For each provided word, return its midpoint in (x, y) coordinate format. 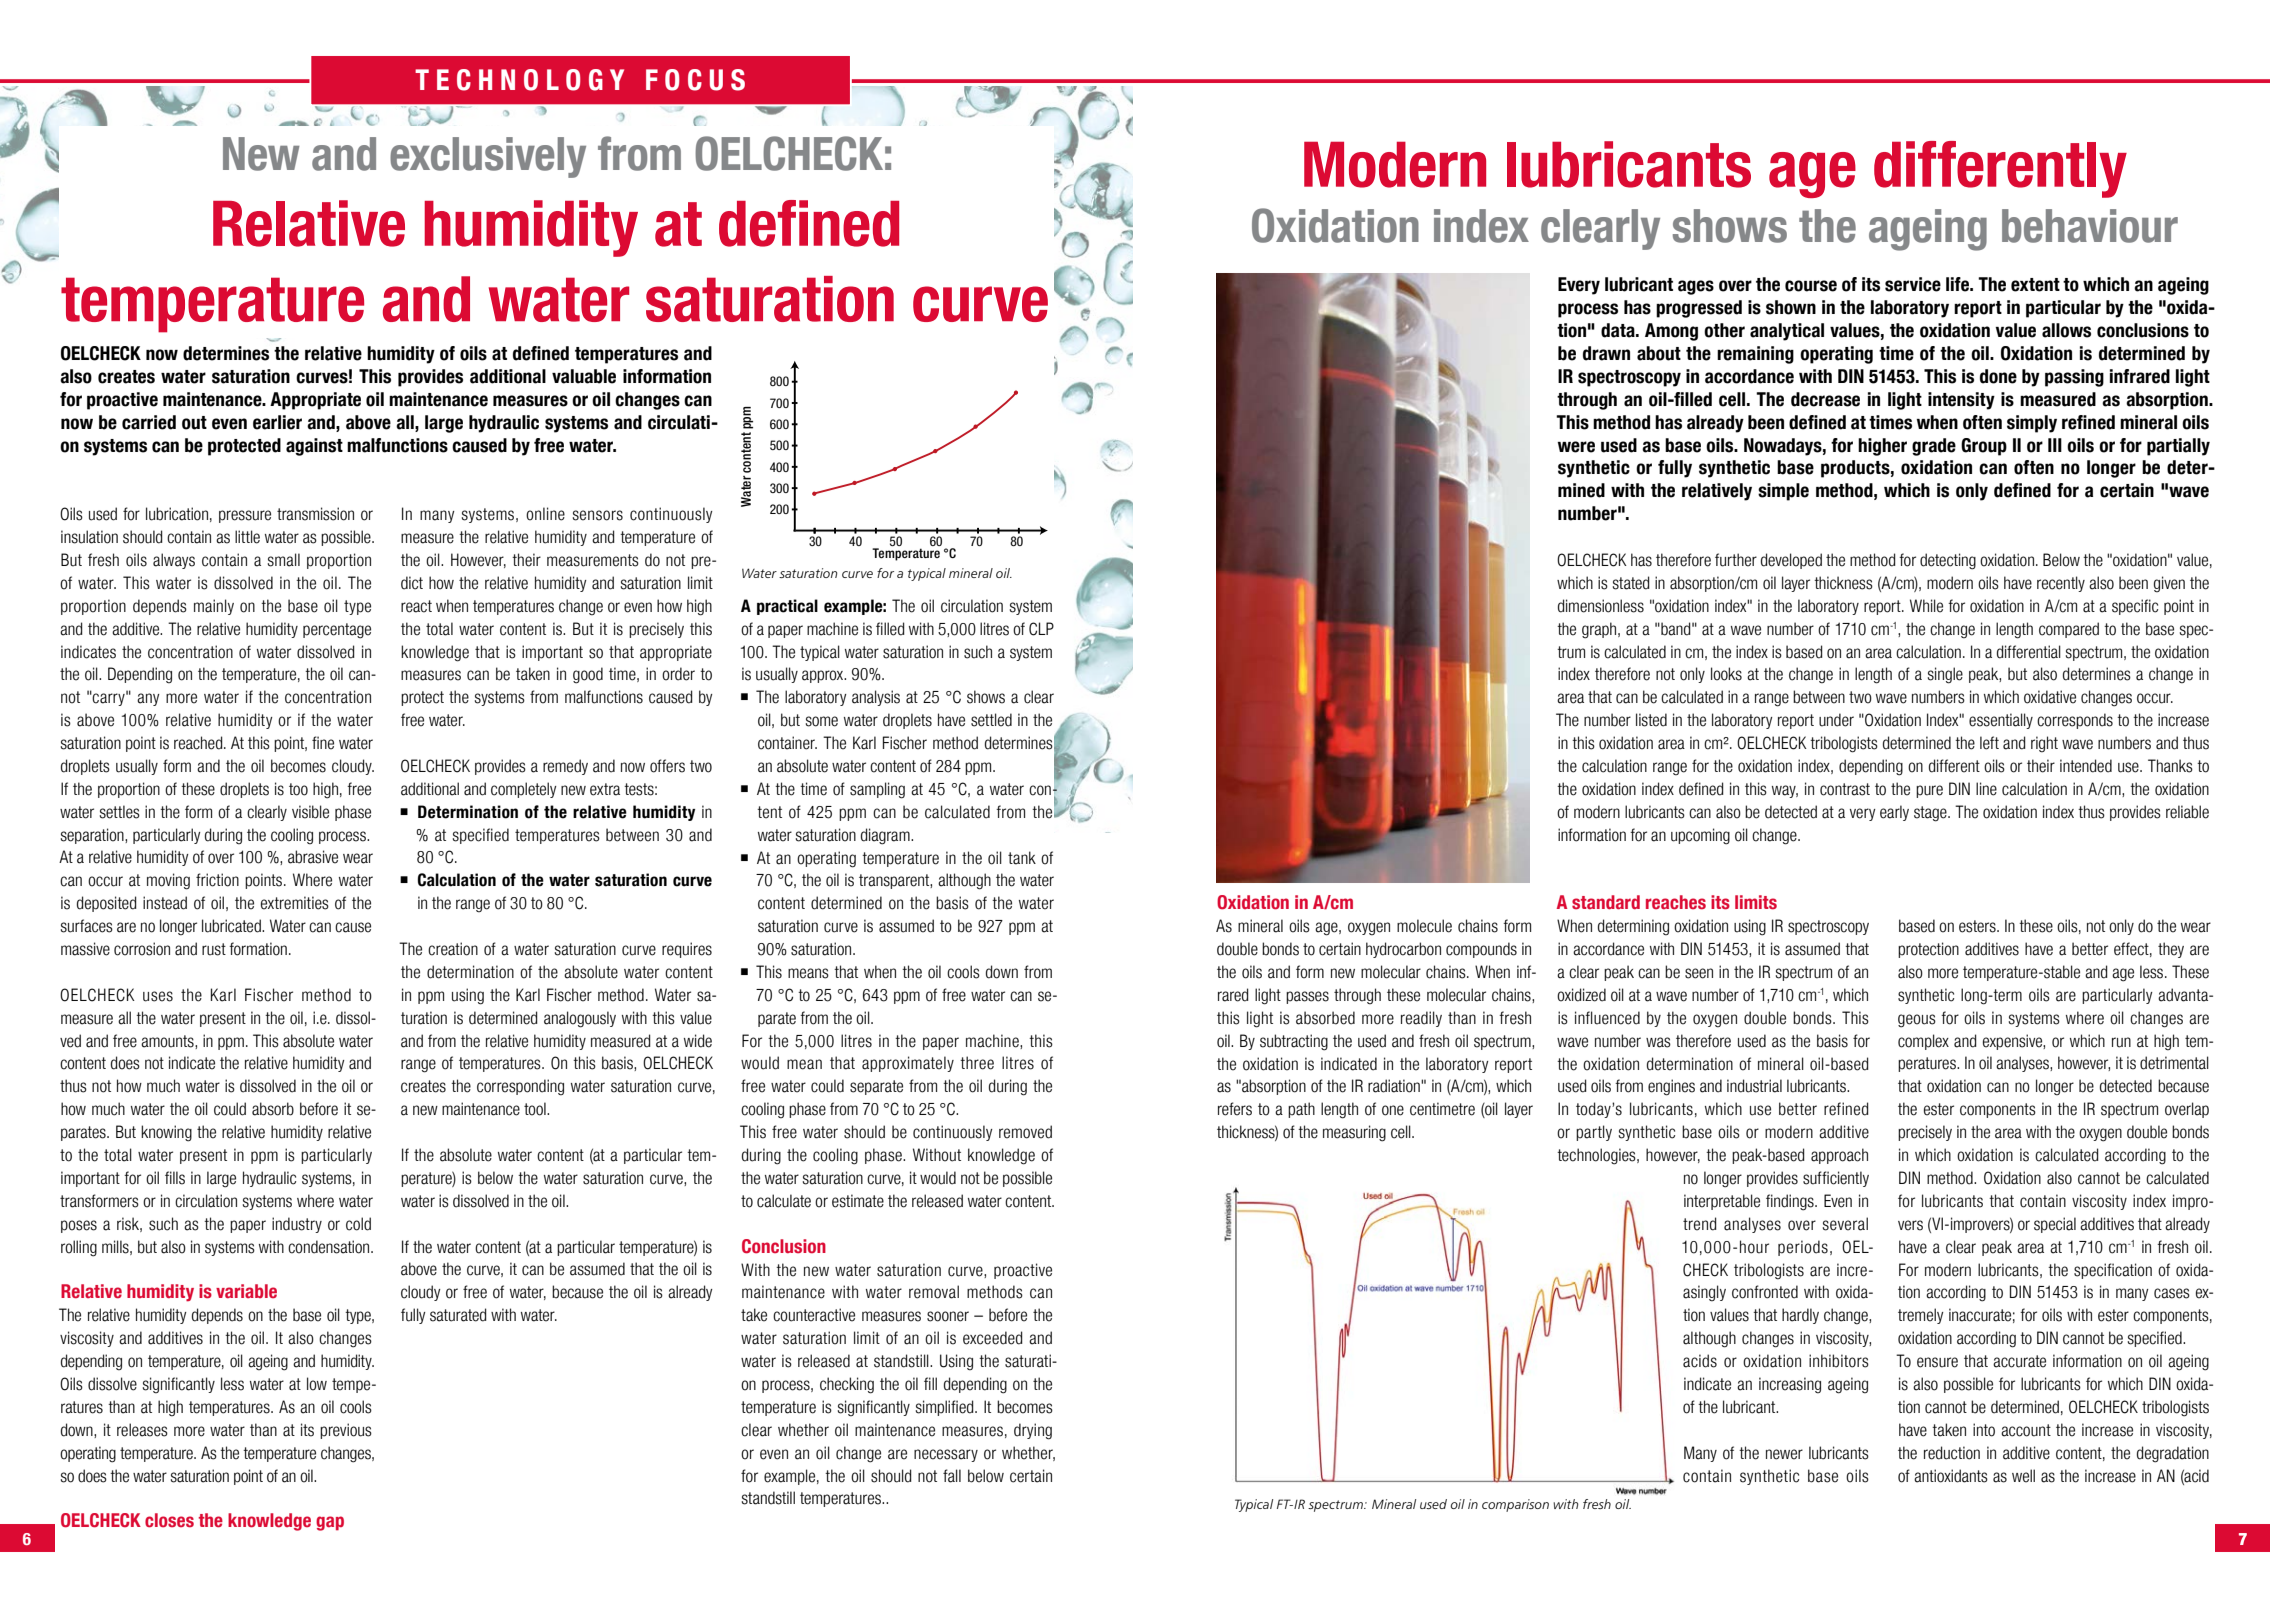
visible (310, 812)
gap (330, 1523)
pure (1929, 791)
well (2023, 1476)
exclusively (488, 157)
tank (1022, 858)
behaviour (2090, 226)
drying (1033, 1431)
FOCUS (695, 80)
